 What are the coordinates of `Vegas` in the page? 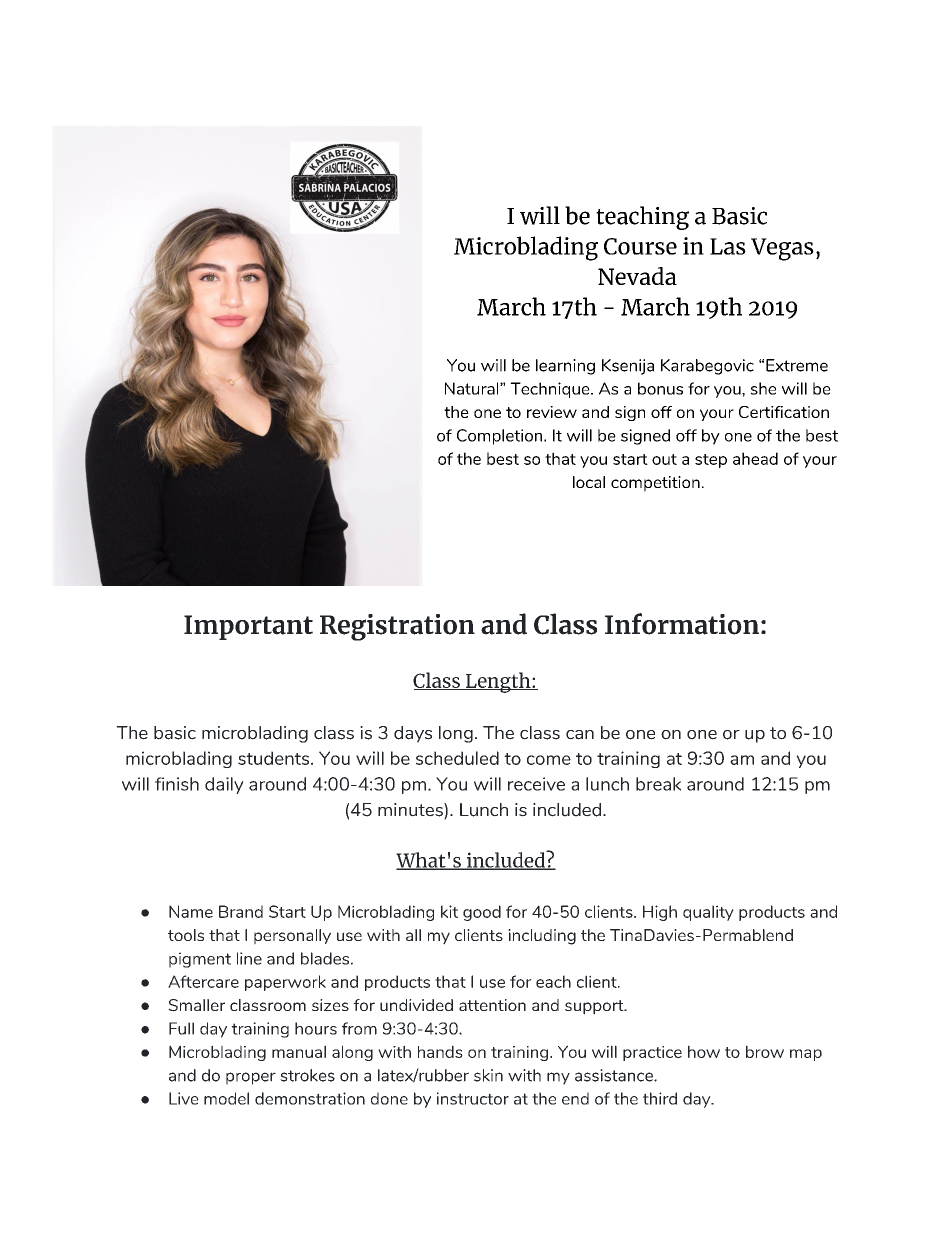 It's located at (782, 249).
